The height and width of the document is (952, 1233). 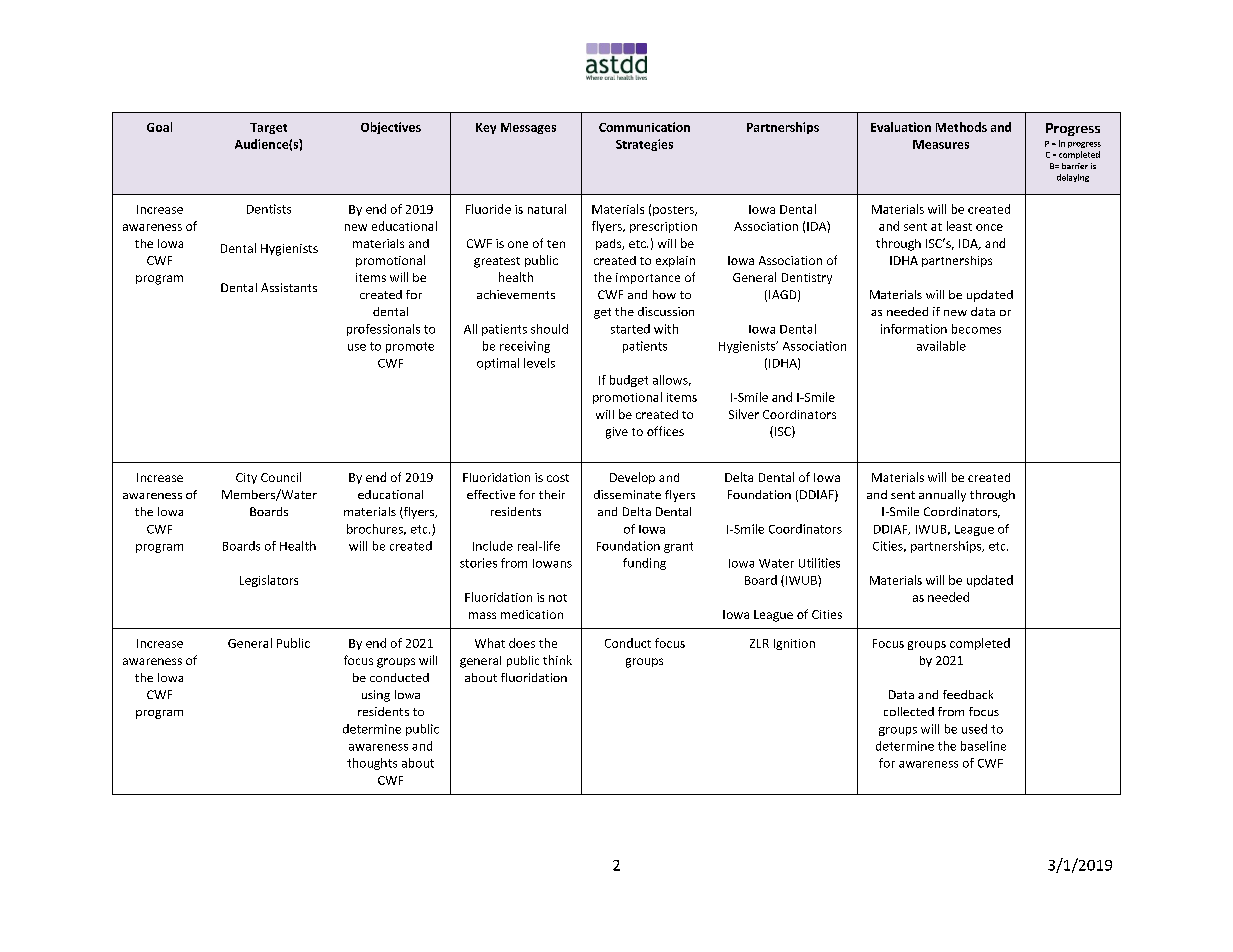 I want to click on give, so click(x=617, y=433).
